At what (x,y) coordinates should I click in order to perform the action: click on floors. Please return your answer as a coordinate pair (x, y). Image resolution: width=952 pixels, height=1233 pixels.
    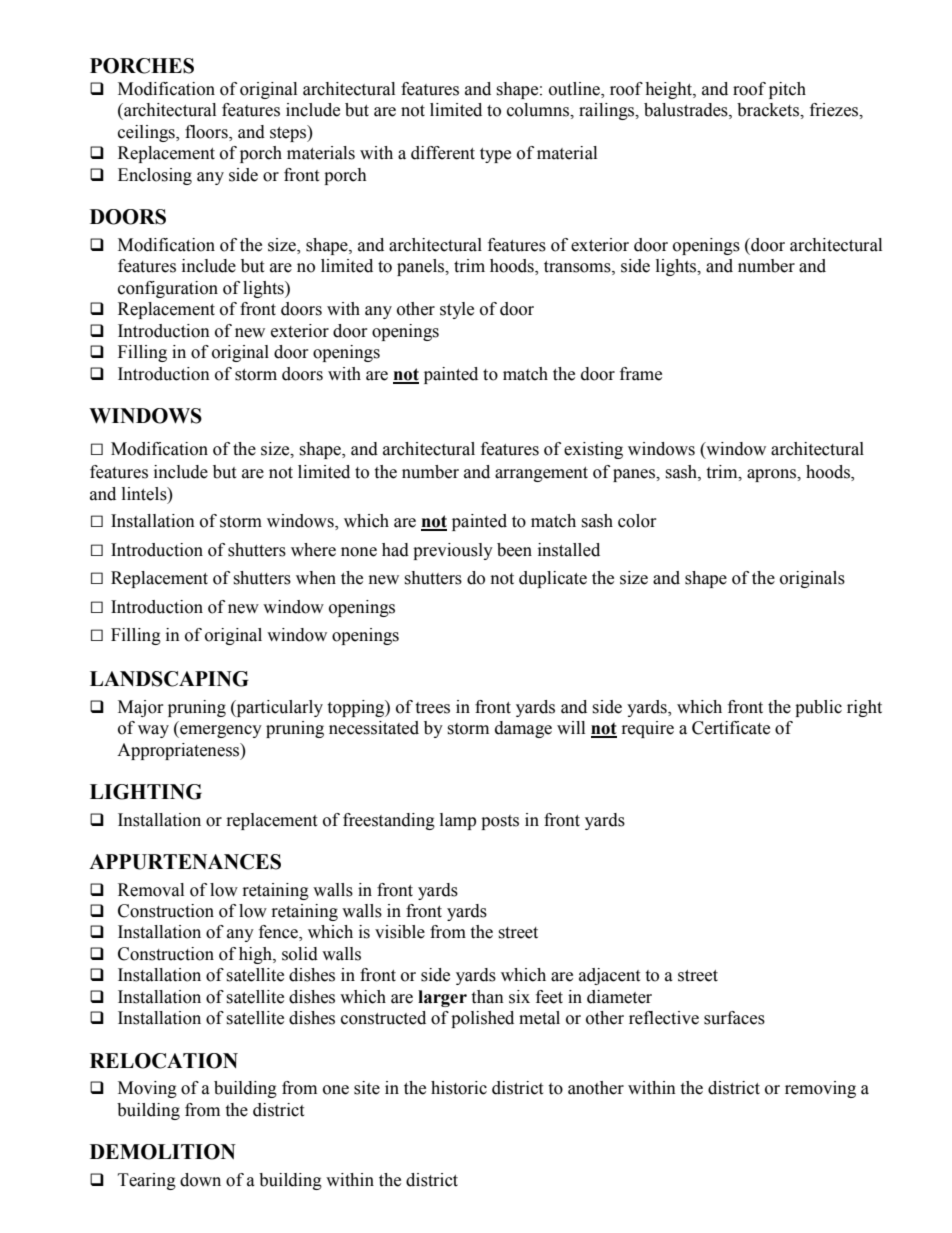
    Looking at the image, I should click on (207, 133).
